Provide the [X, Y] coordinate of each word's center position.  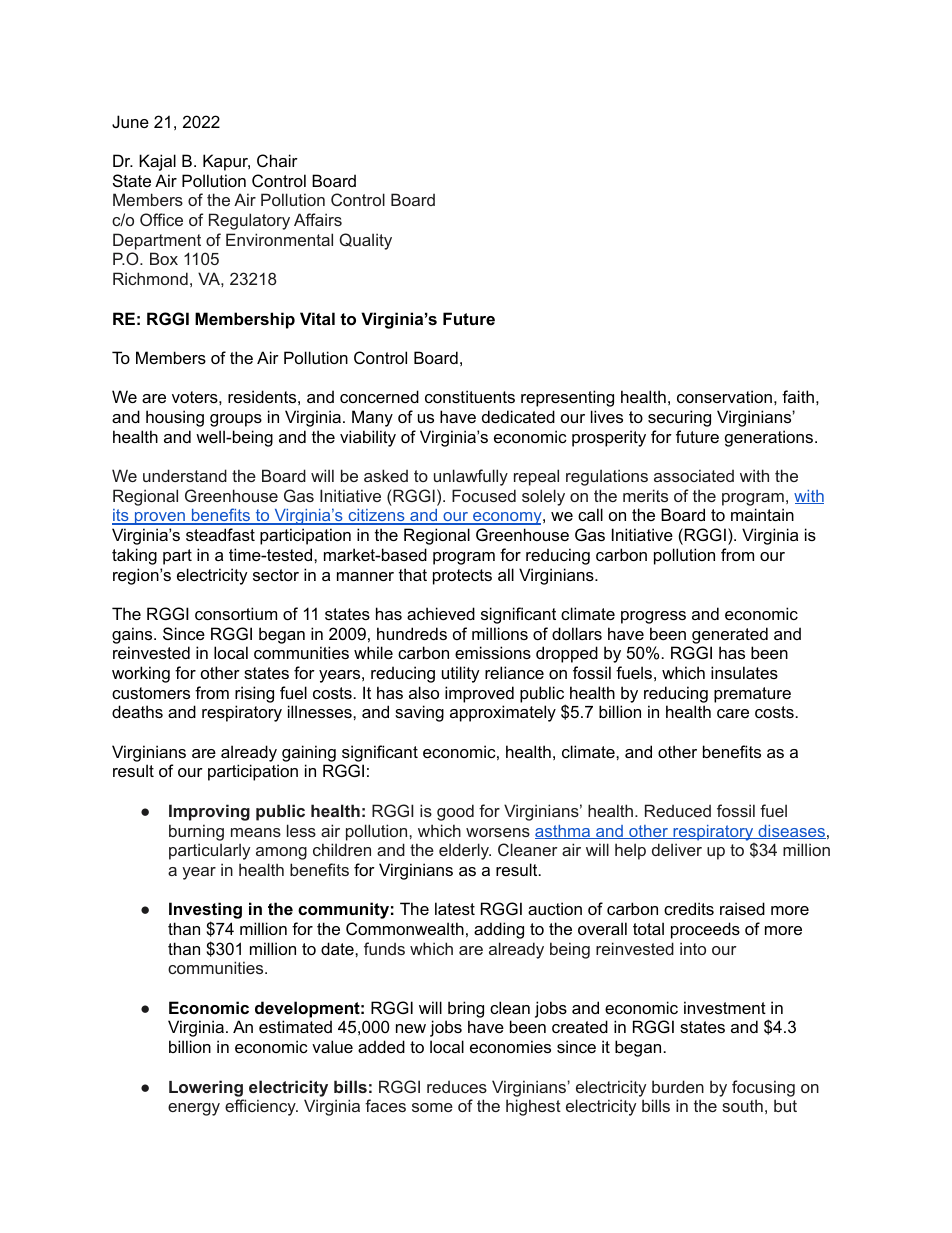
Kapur [226, 162]
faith [798, 396]
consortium [236, 613]
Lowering [206, 1088]
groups [236, 420]
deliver [677, 849]
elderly [465, 851]
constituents [470, 396]
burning [196, 832]
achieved [441, 613]
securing [679, 418]
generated [730, 635]
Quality [365, 241]
